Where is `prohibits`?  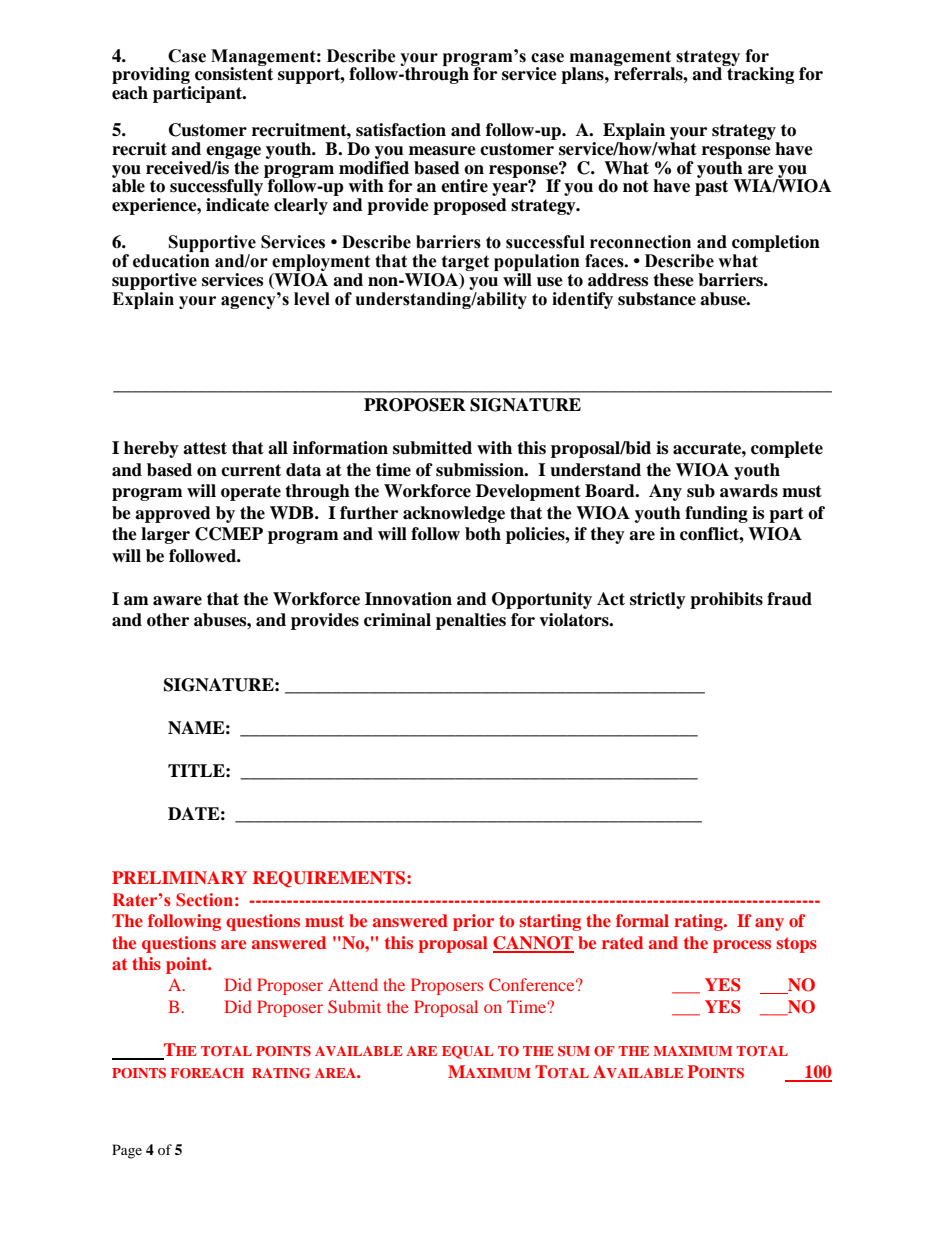 prohibits is located at coordinates (726, 600).
